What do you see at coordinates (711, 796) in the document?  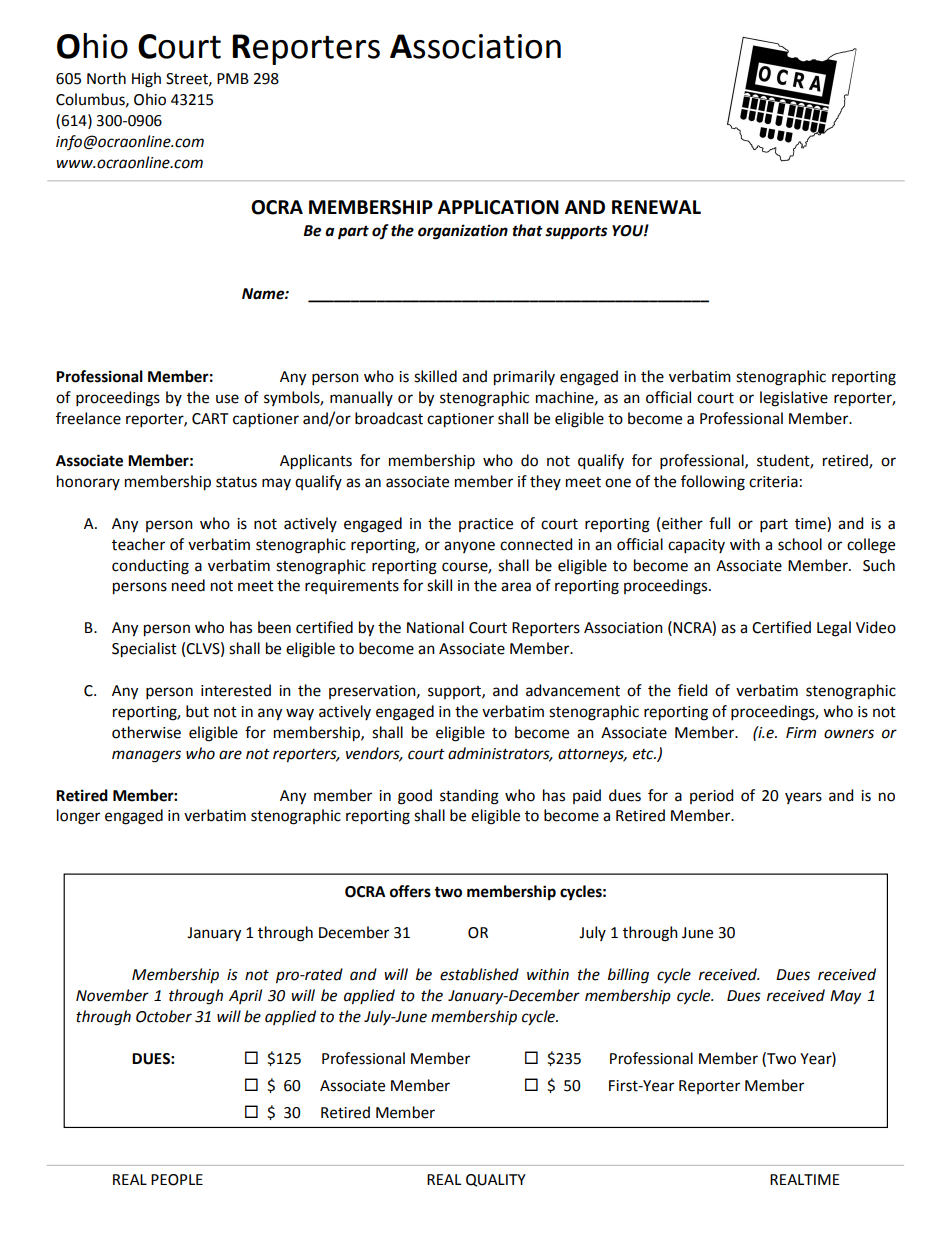 I see `period` at bounding box center [711, 796].
